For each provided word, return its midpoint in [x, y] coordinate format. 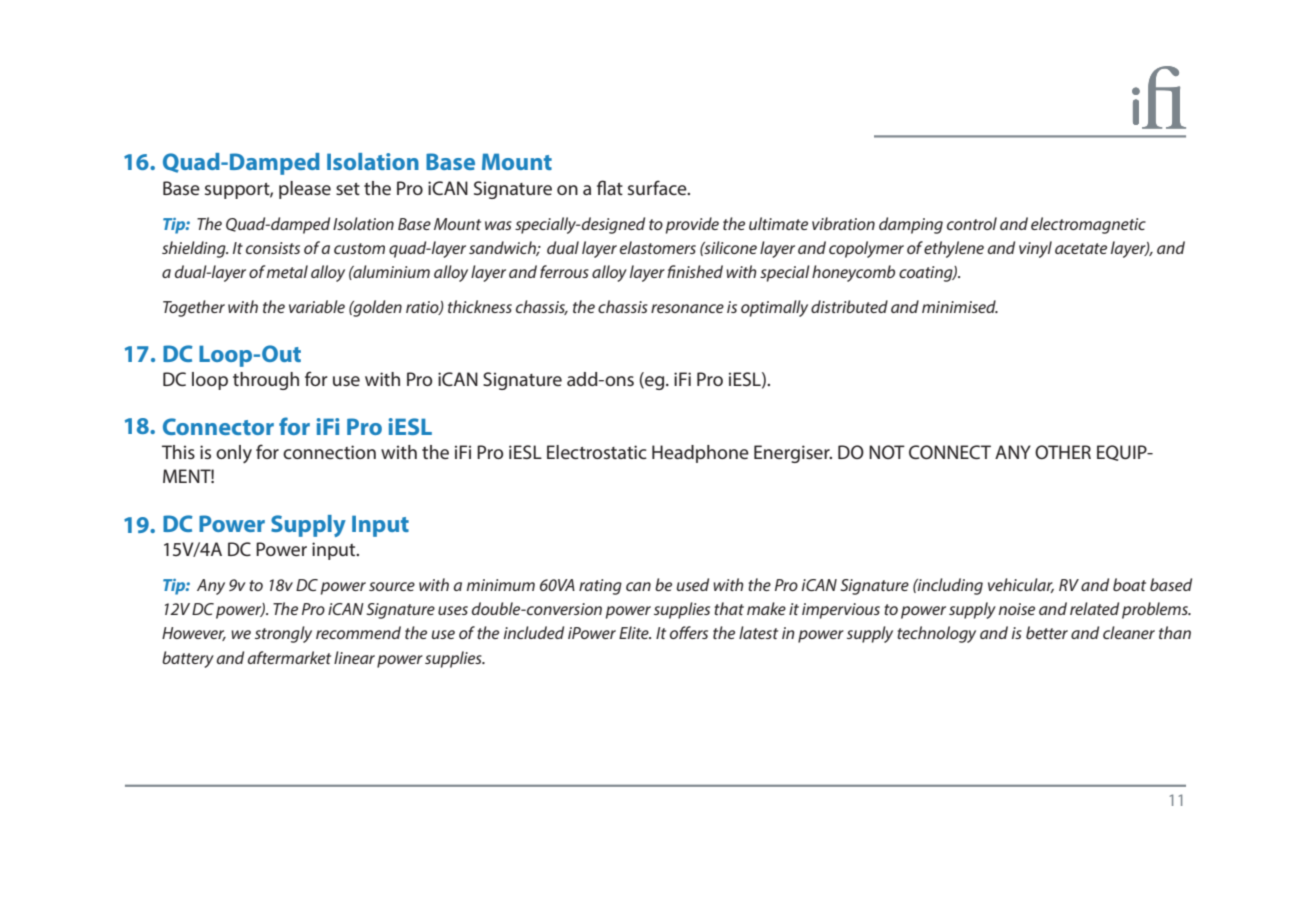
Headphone [700, 454]
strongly [283, 634]
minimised [960, 306]
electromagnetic [1088, 225]
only [234, 454]
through [266, 381]
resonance [687, 308]
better [1047, 632]
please [305, 190]
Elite [635, 632]
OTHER [1063, 452]
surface [658, 187]
